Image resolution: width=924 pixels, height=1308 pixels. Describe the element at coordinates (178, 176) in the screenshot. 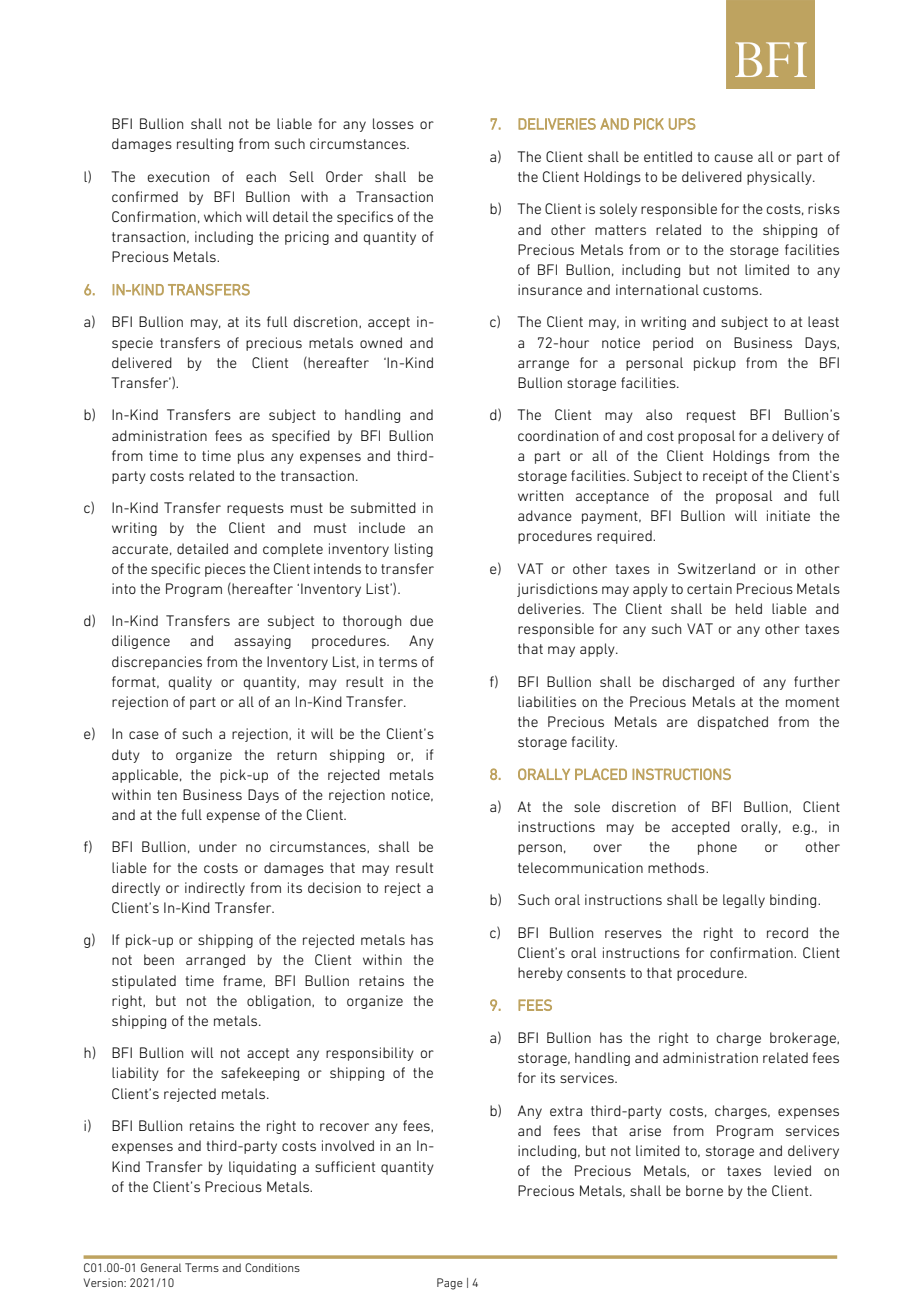

I see `execution` at that location.
